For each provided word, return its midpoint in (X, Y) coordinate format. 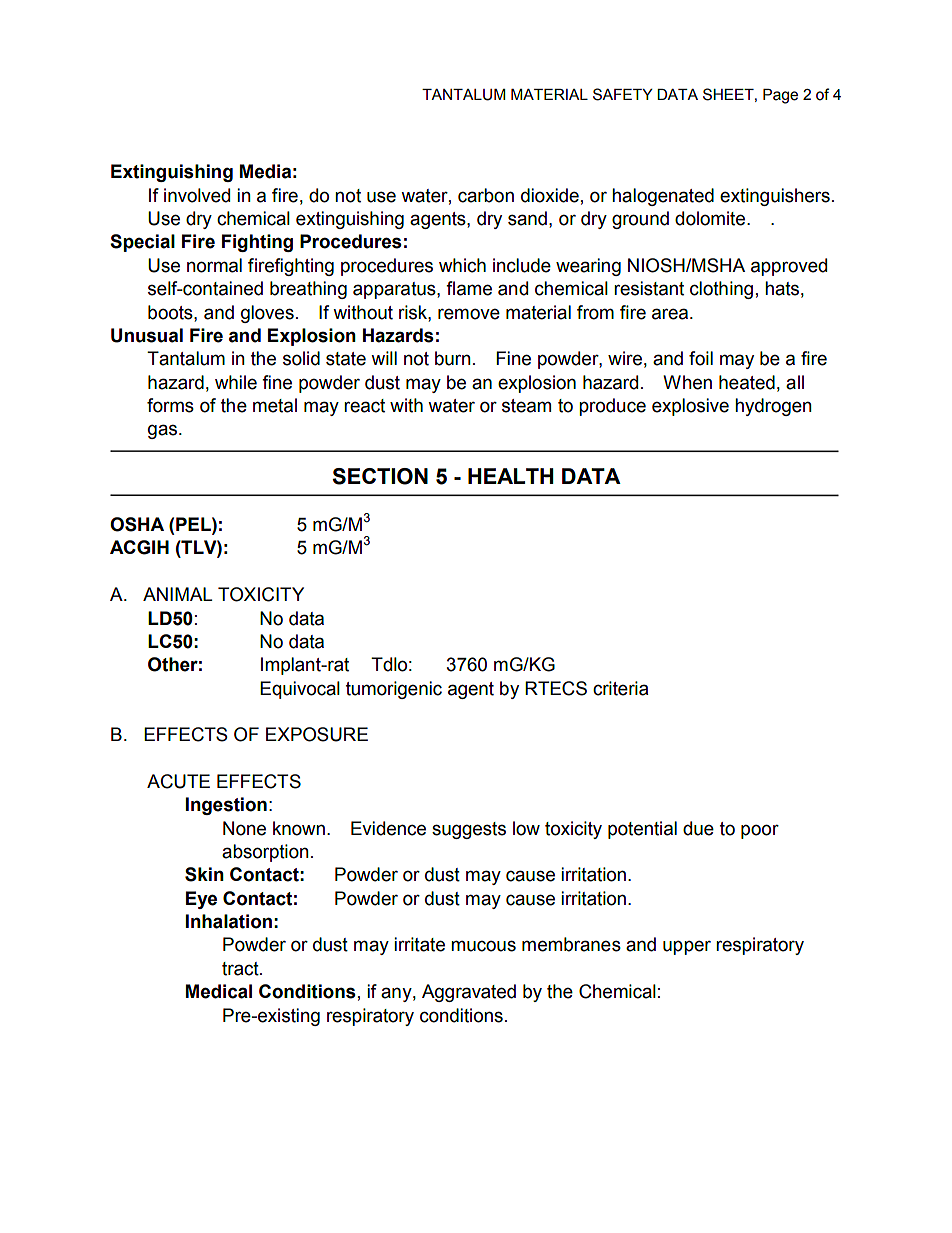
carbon (486, 195)
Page (780, 96)
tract (241, 969)
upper (687, 947)
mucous (483, 946)
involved (197, 195)
